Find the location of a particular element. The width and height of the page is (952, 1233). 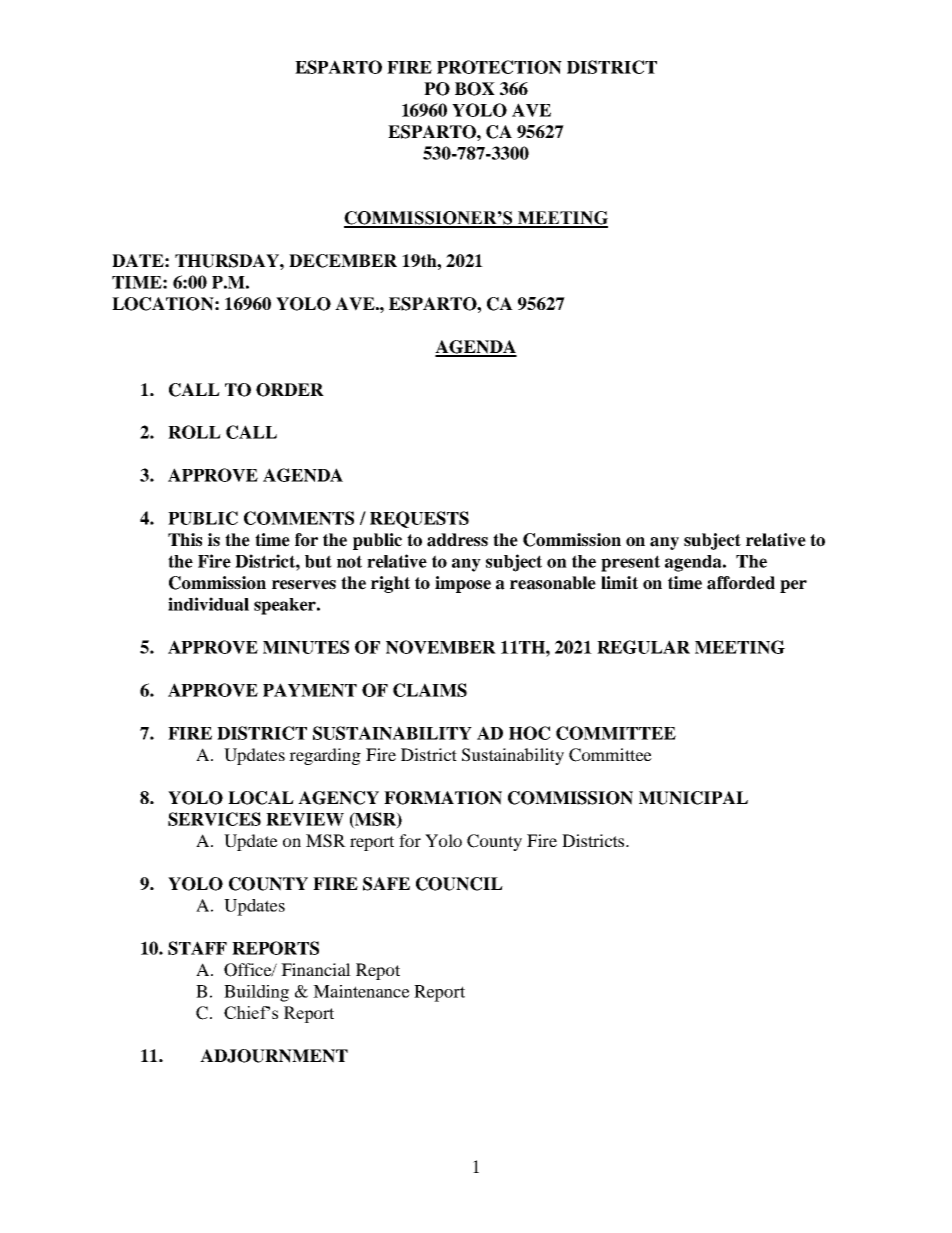

reserves is located at coordinates (304, 585).
